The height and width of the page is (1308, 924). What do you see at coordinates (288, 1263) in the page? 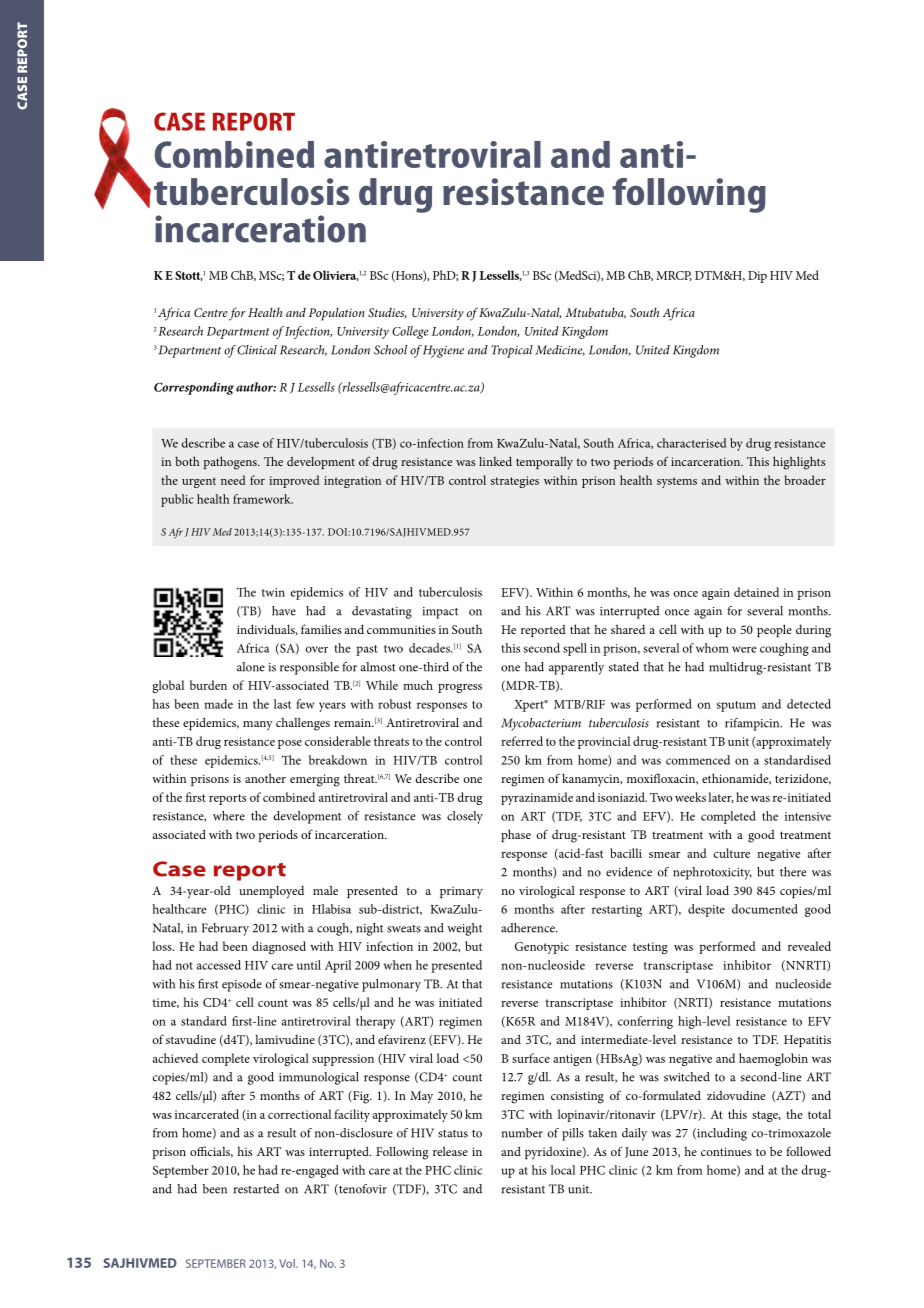
I see `Vol` at bounding box center [288, 1263].
